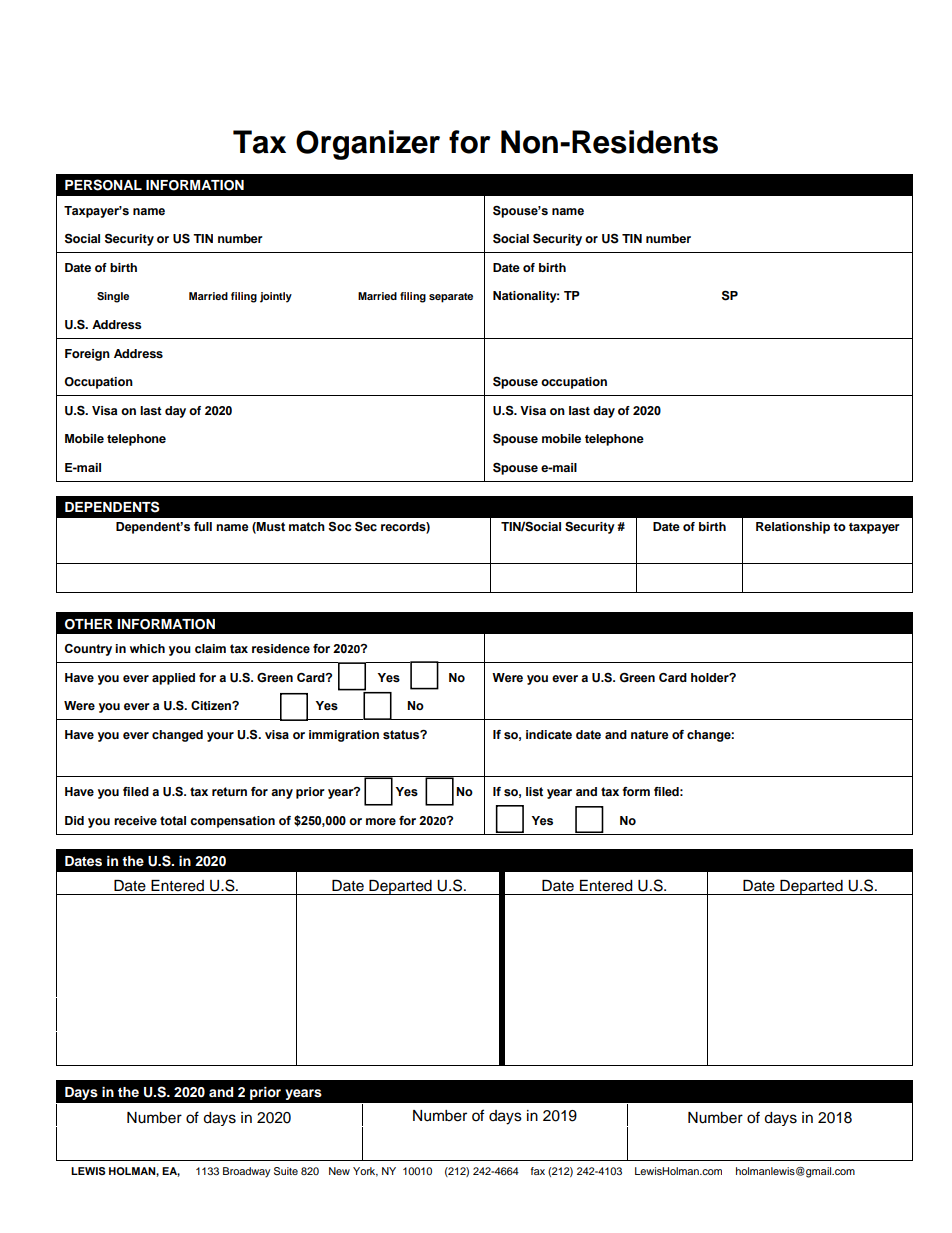  What do you see at coordinates (344, 736) in the screenshot?
I see `immigration` at bounding box center [344, 736].
